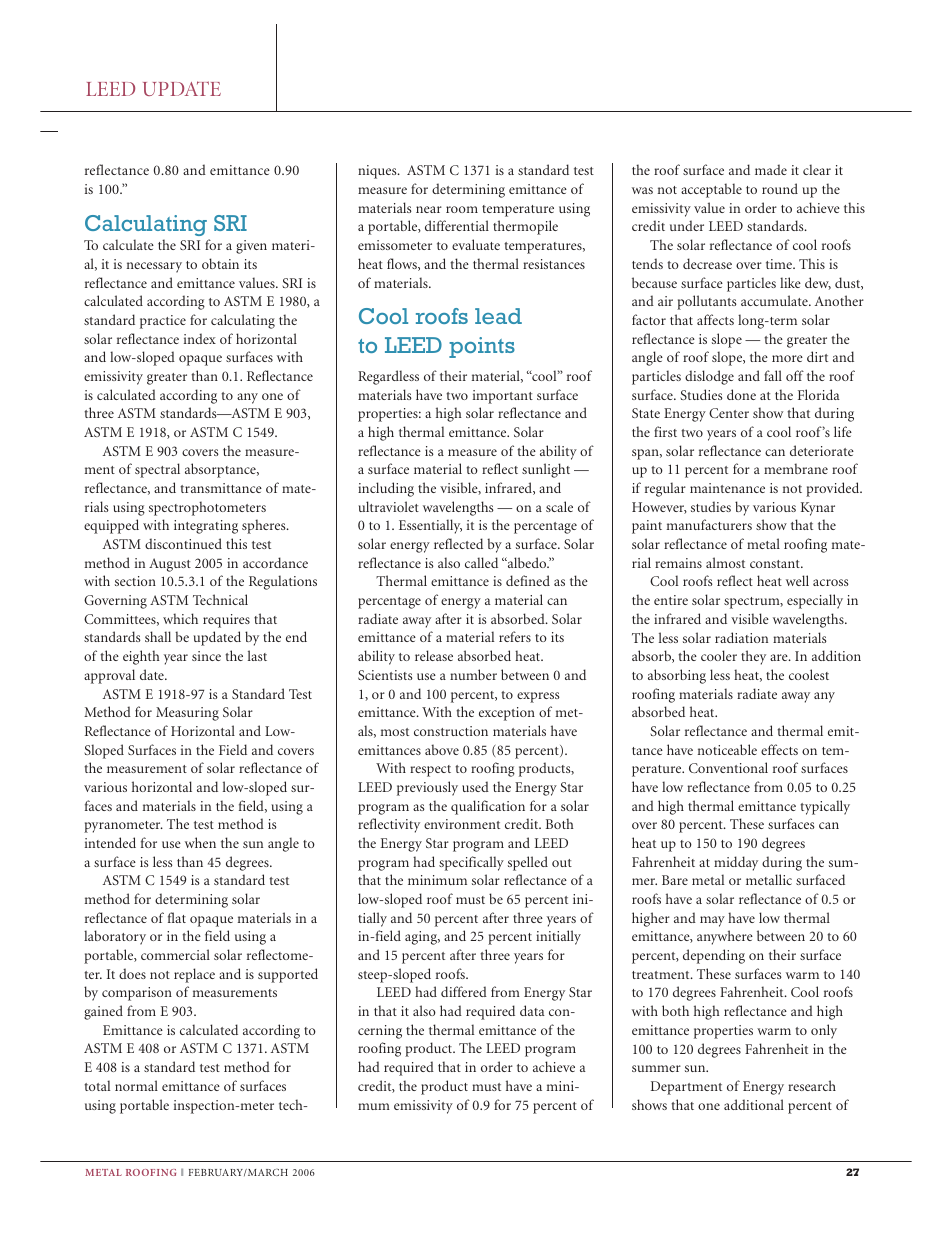 This document has width=952, height=1233. Describe the element at coordinates (503, 397) in the document. I see `important` at that location.
